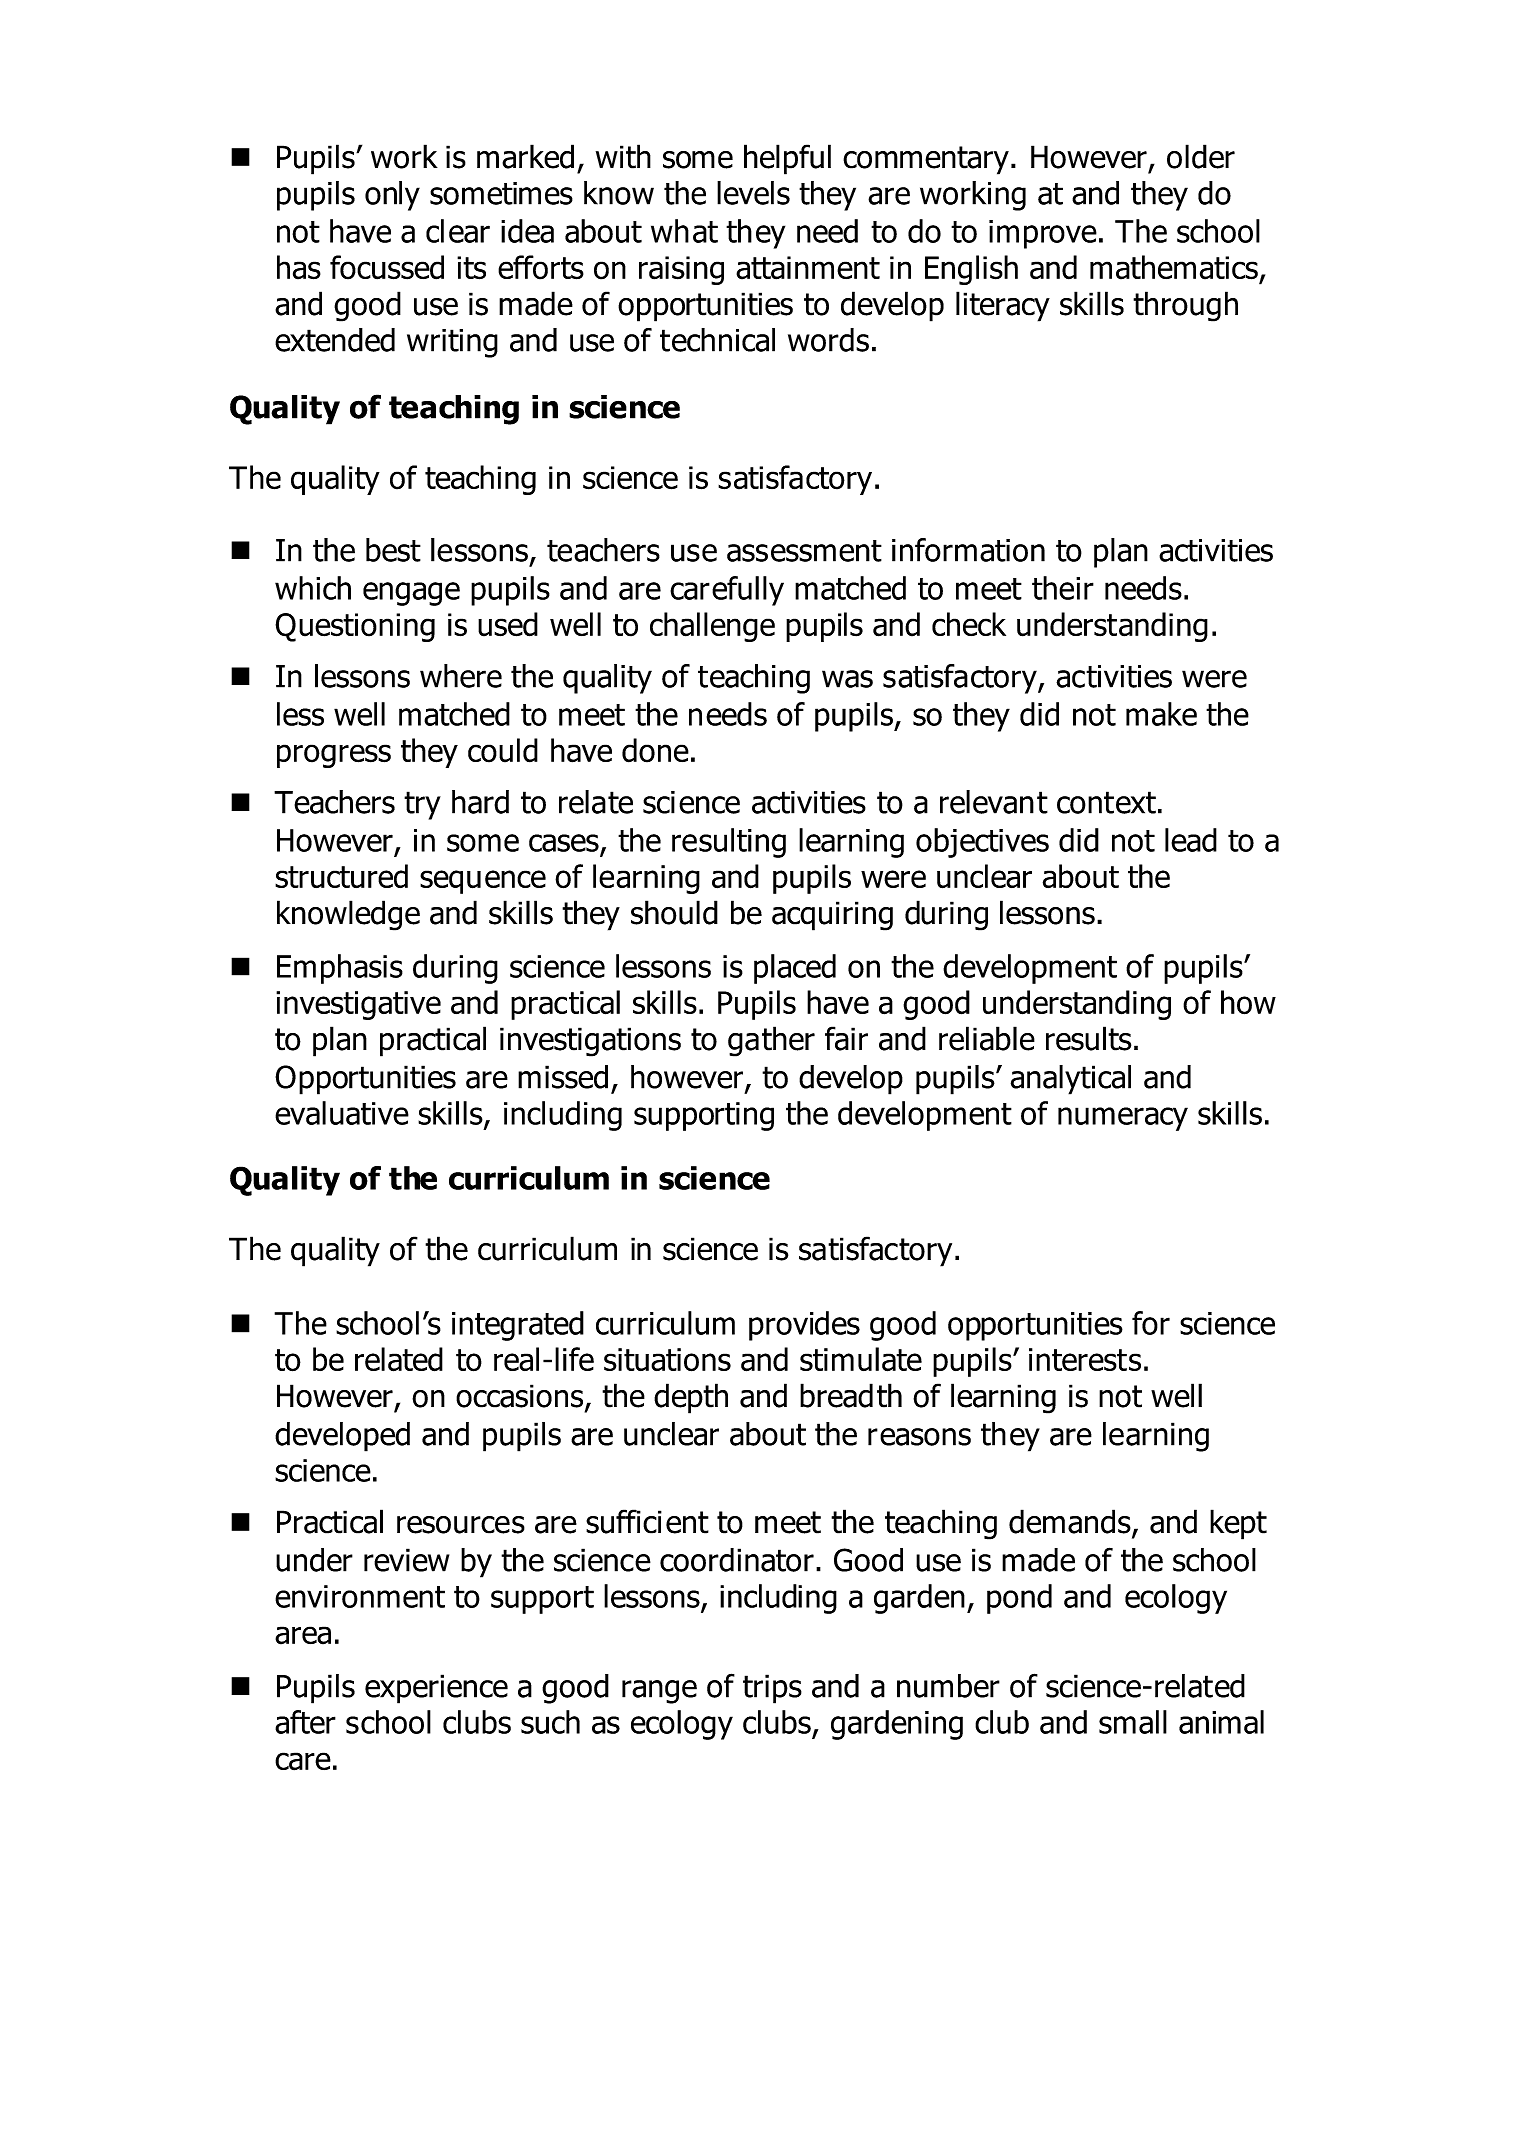  Describe the element at coordinates (772, 1689) in the screenshot. I see `trips` at that location.
